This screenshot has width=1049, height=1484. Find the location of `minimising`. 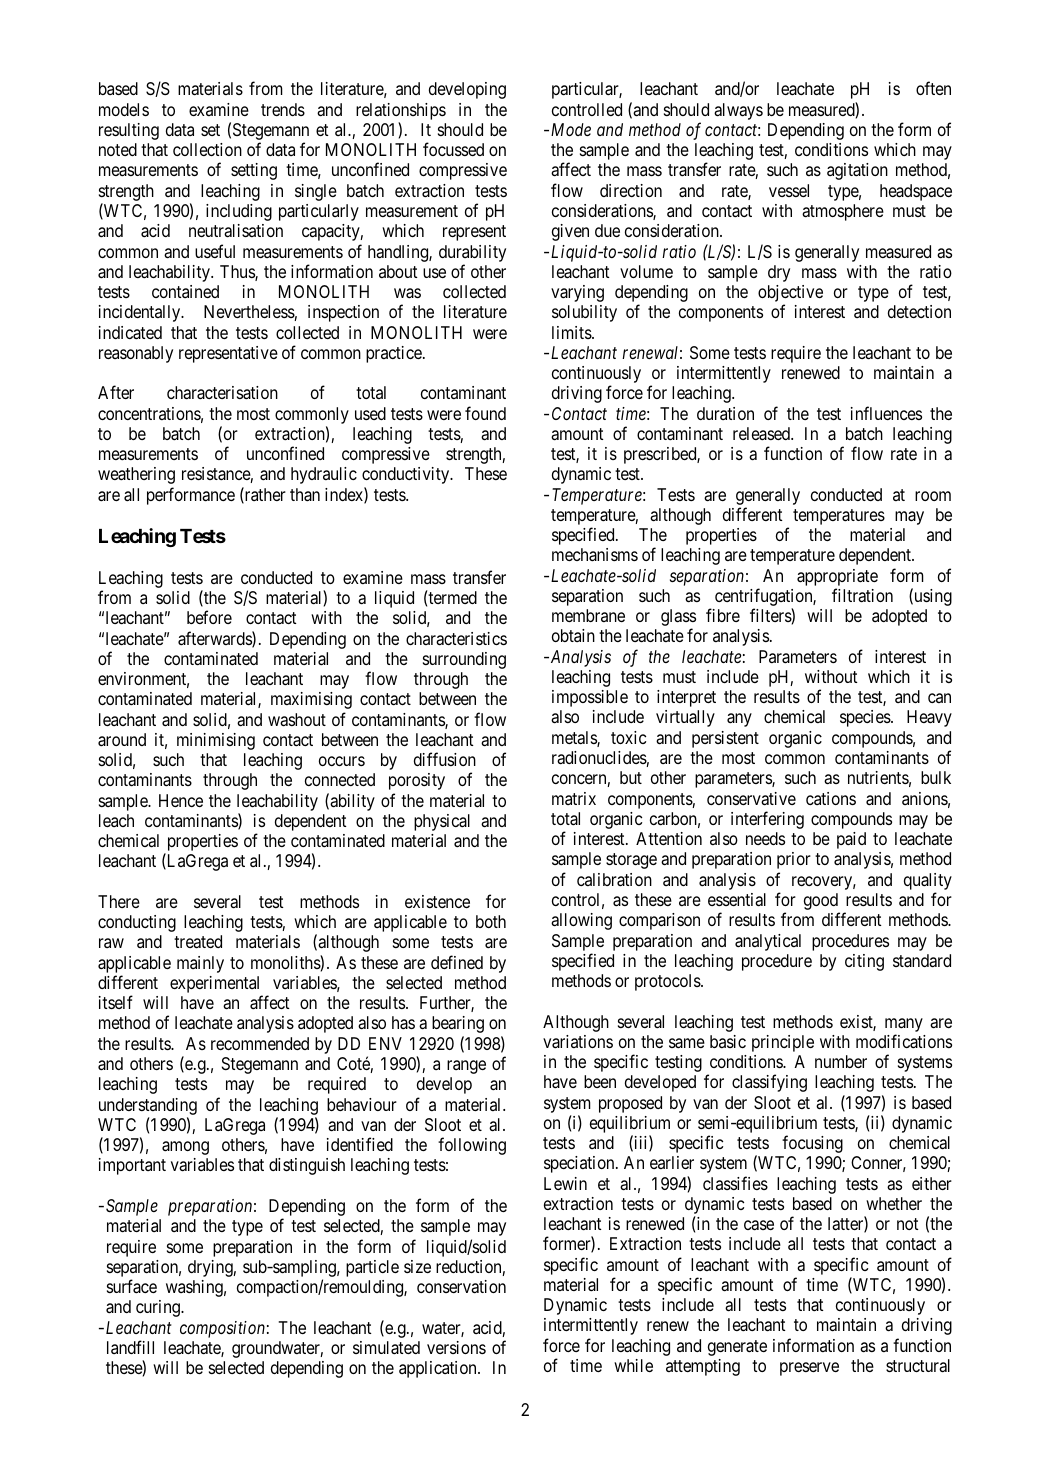

minimising is located at coordinates (216, 741).
